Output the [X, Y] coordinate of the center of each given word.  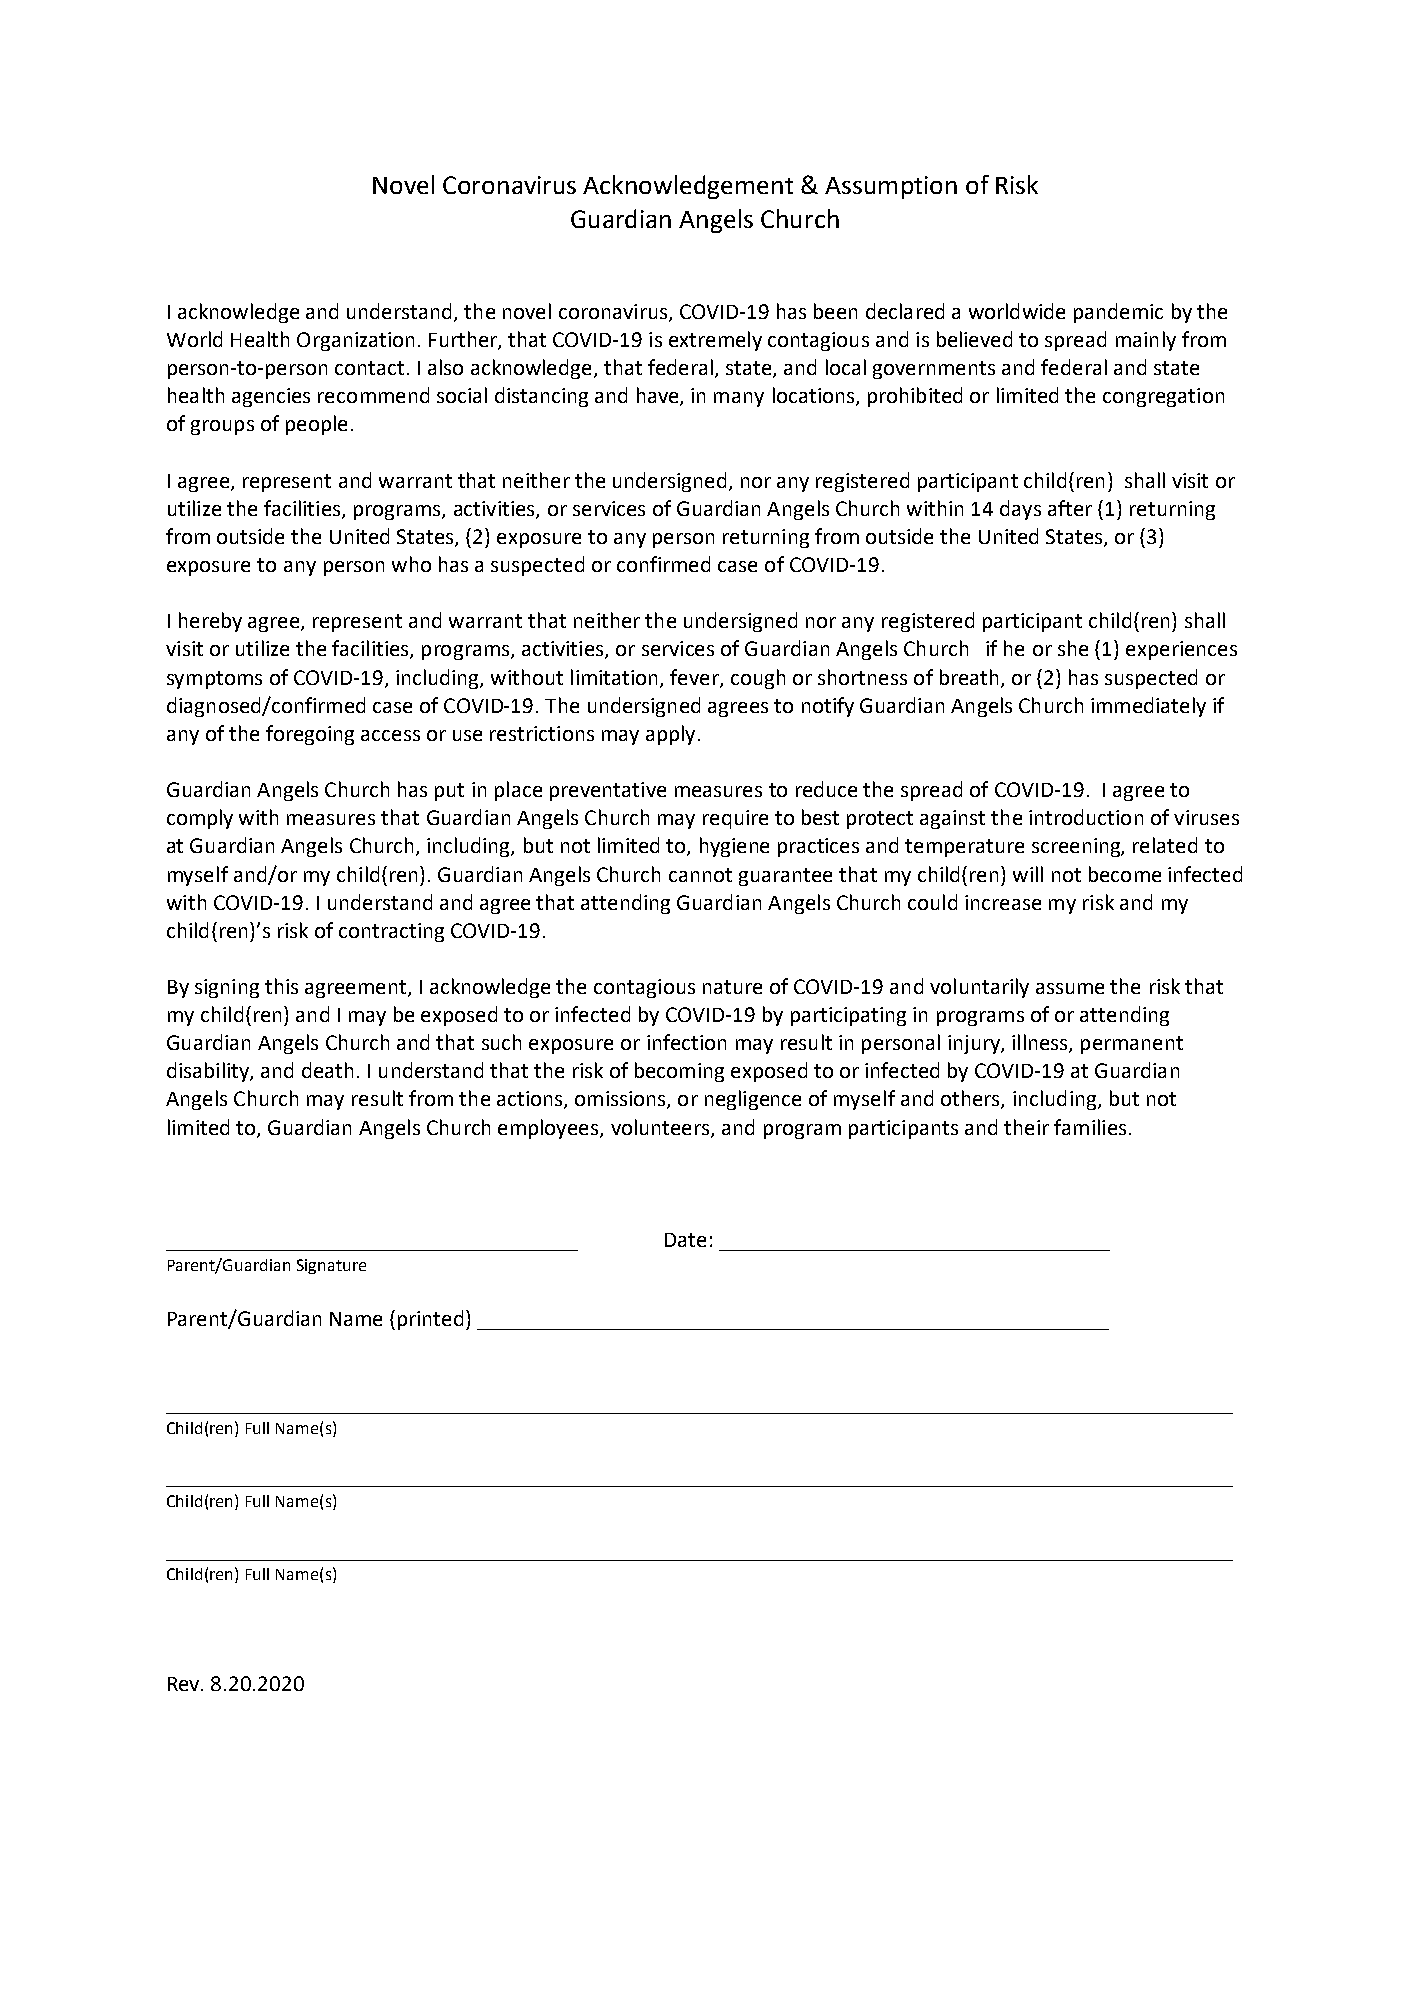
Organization [355, 341]
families [1090, 1127]
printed [430, 1320]
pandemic [1118, 313]
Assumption [891, 187]
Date [685, 1240]
